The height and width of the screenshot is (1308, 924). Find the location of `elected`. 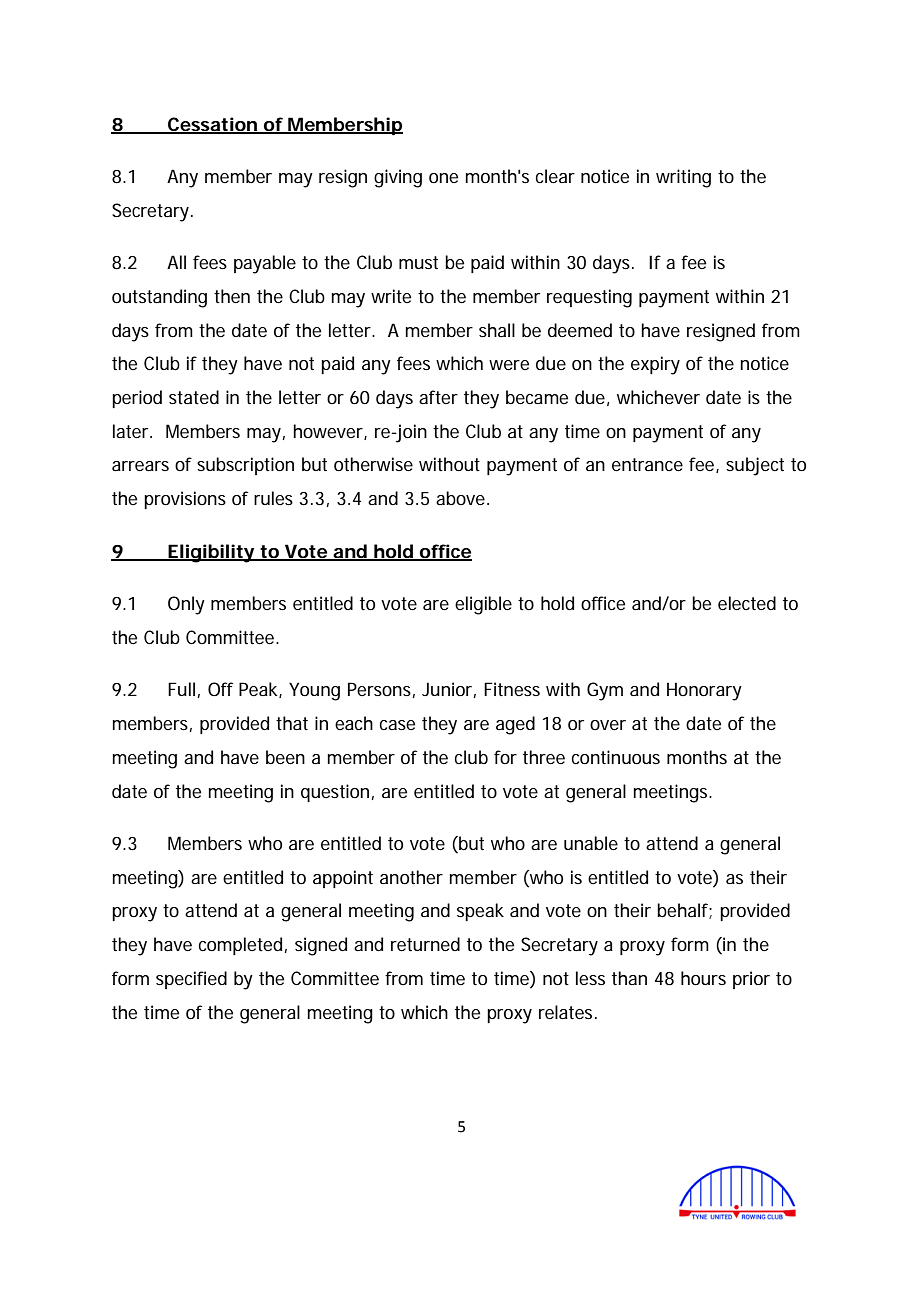

elected is located at coordinates (747, 603).
